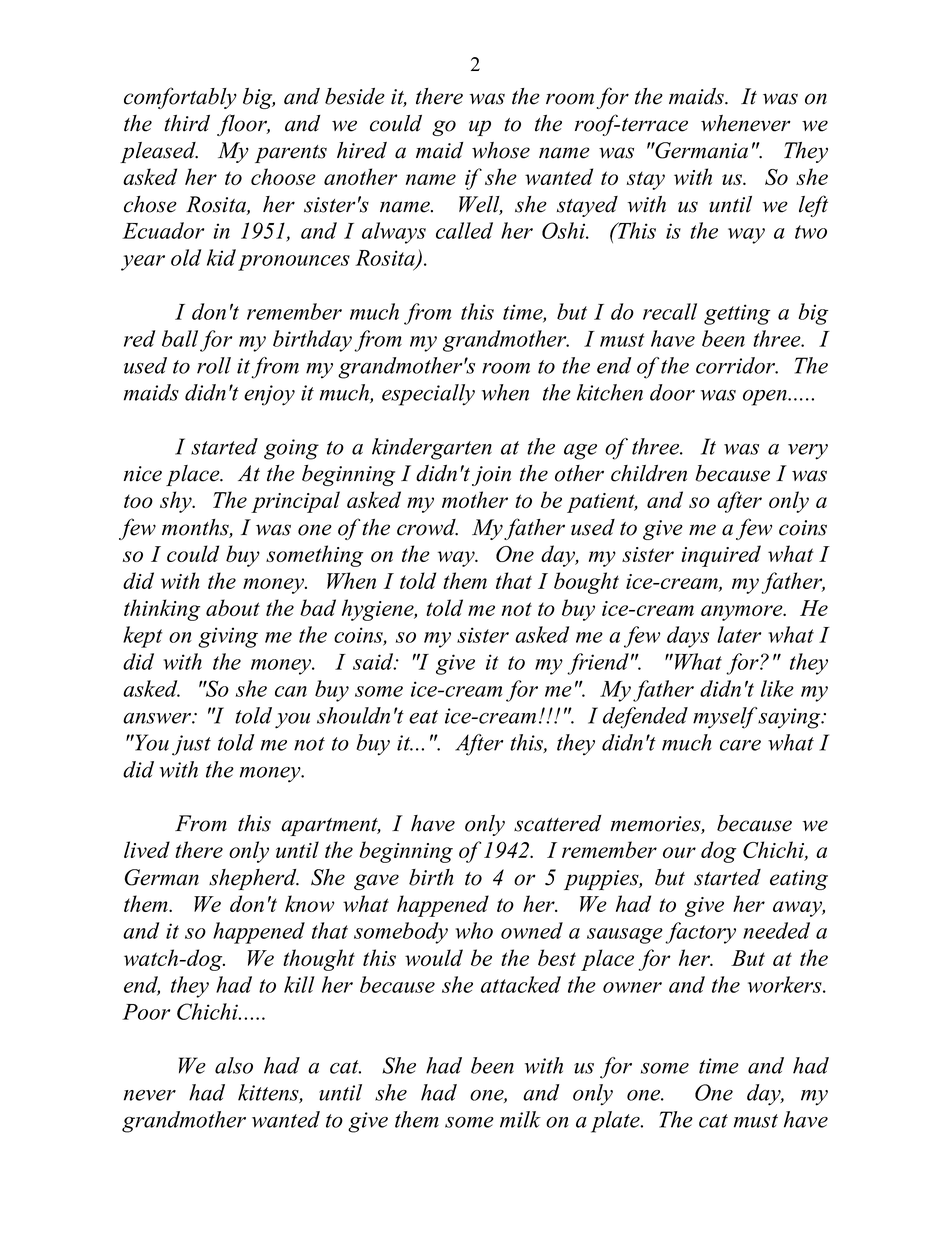  Describe the element at coordinates (813, 206) in the screenshot. I see `left` at that location.
